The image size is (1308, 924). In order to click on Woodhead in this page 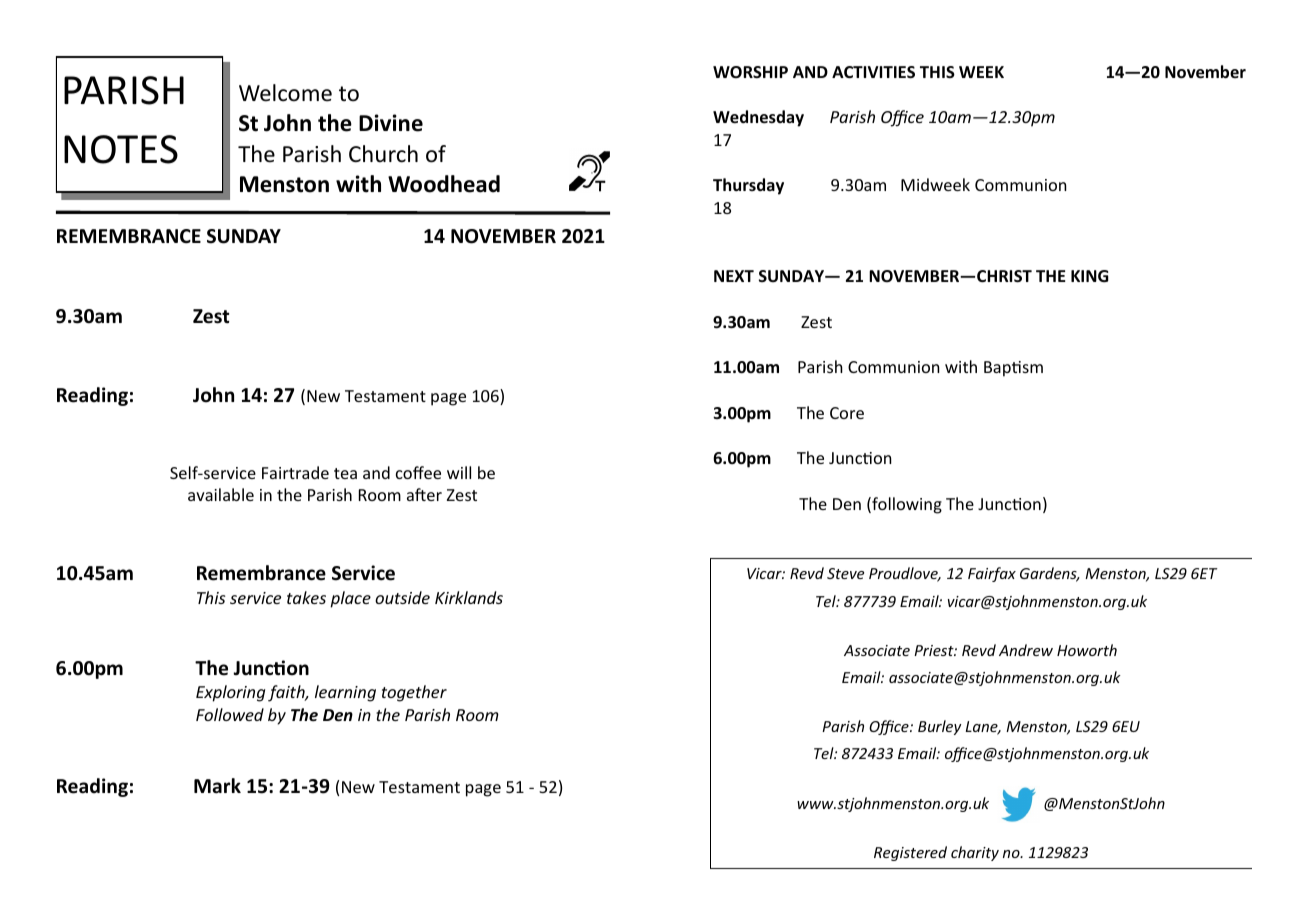, I will do `click(444, 184)`.
